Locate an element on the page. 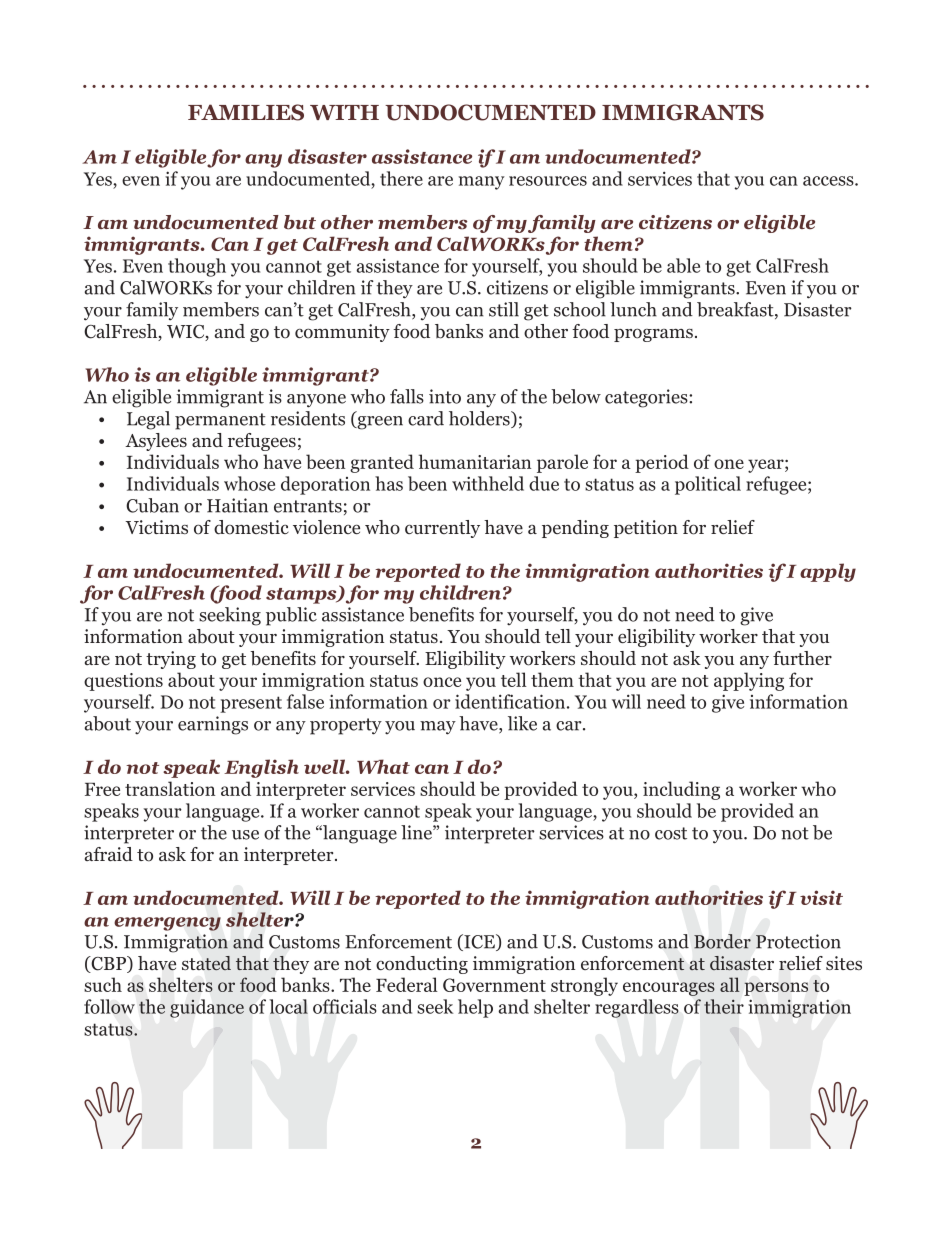 This page has width=952, height=1233. persons is located at coordinates (776, 989).
